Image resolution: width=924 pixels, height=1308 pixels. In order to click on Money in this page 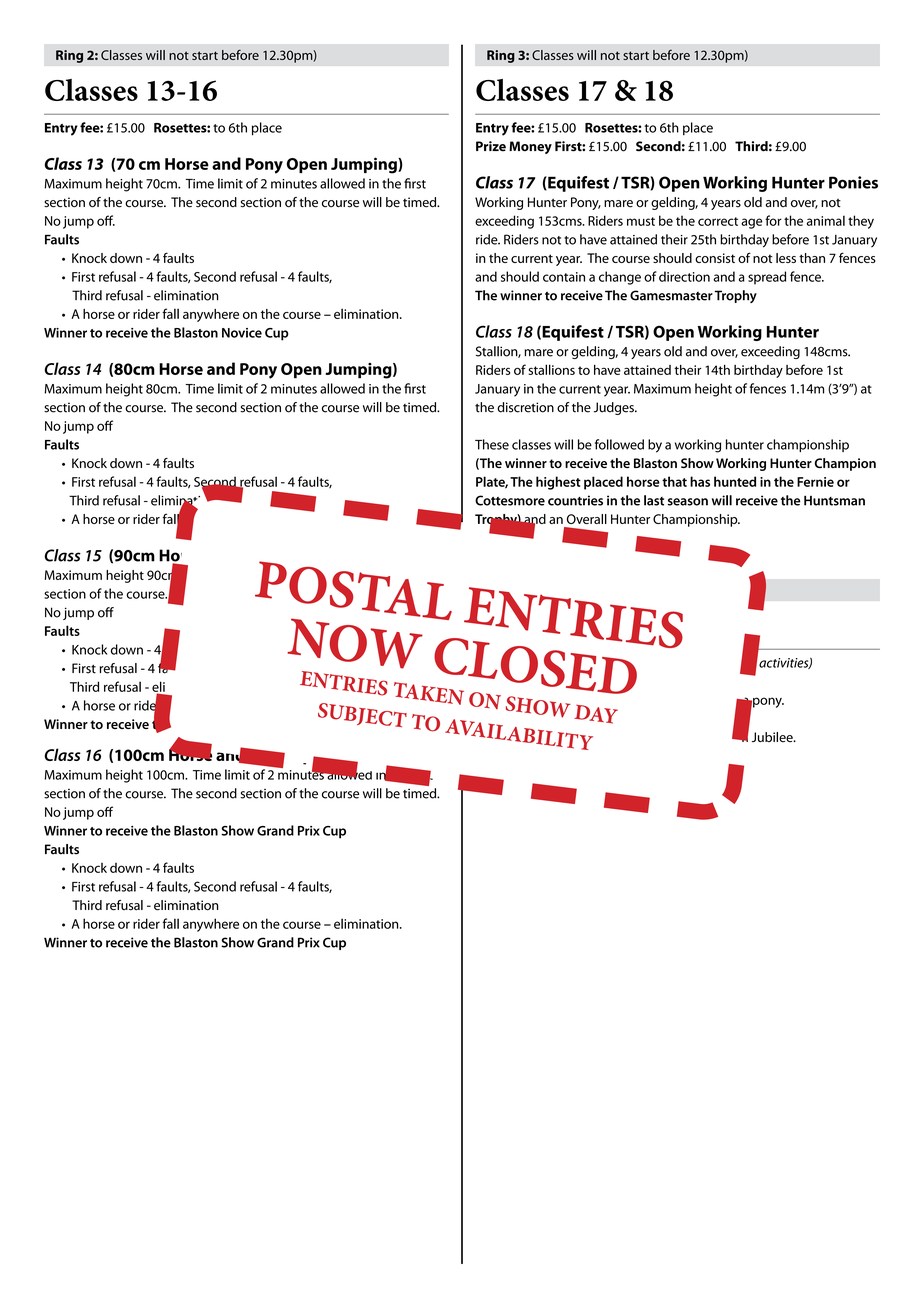, I will do `click(530, 147)`.
